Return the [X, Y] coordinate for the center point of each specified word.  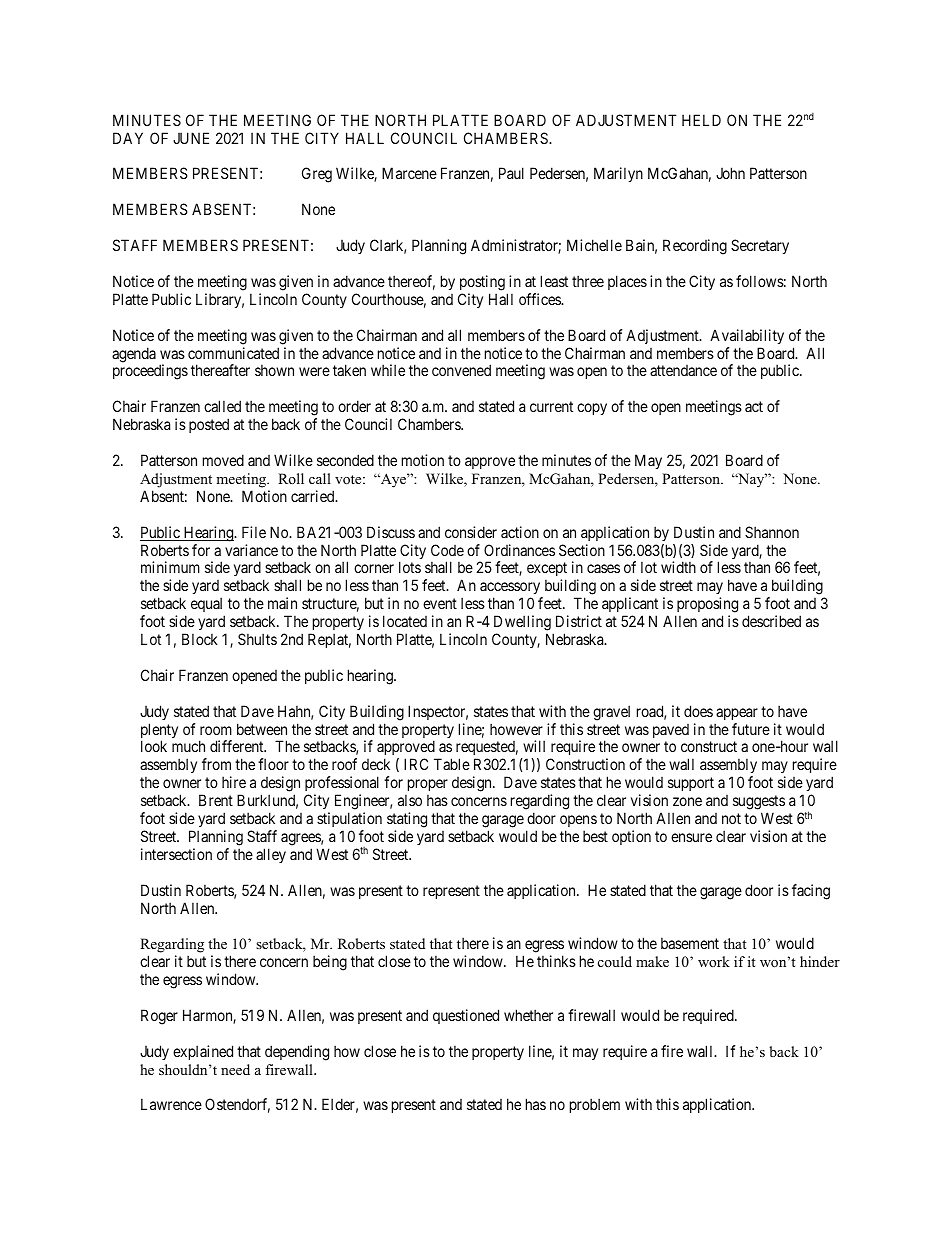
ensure [691, 837]
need [235, 1069]
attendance [683, 370]
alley [271, 855]
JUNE [191, 138]
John [730, 173]
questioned [466, 1016]
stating [407, 820]
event [440, 603]
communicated [233, 353]
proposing [707, 605]
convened [461, 370]
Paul [511, 173]
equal [206, 604]
